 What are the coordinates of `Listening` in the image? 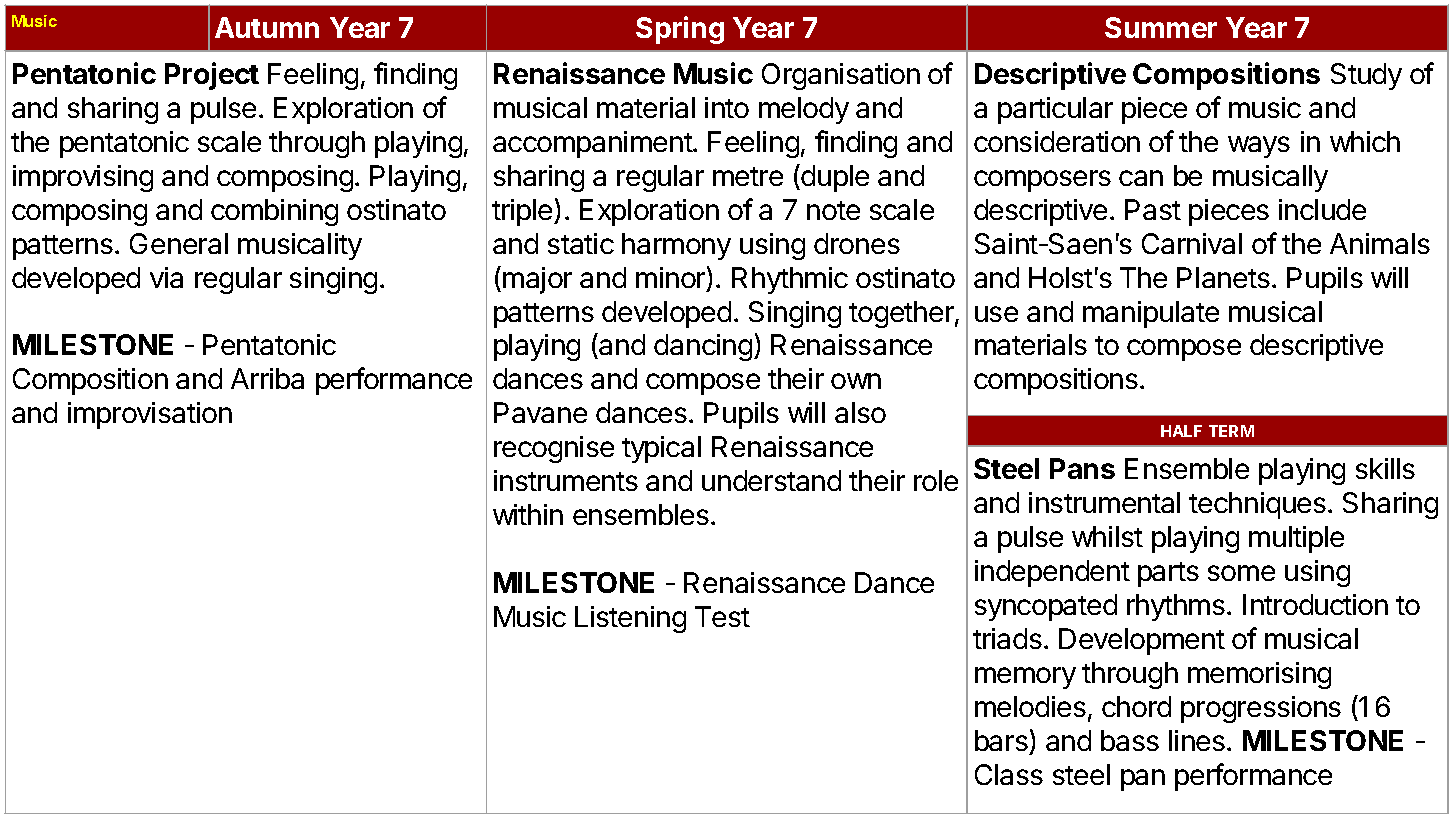 It's located at (630, 619).
